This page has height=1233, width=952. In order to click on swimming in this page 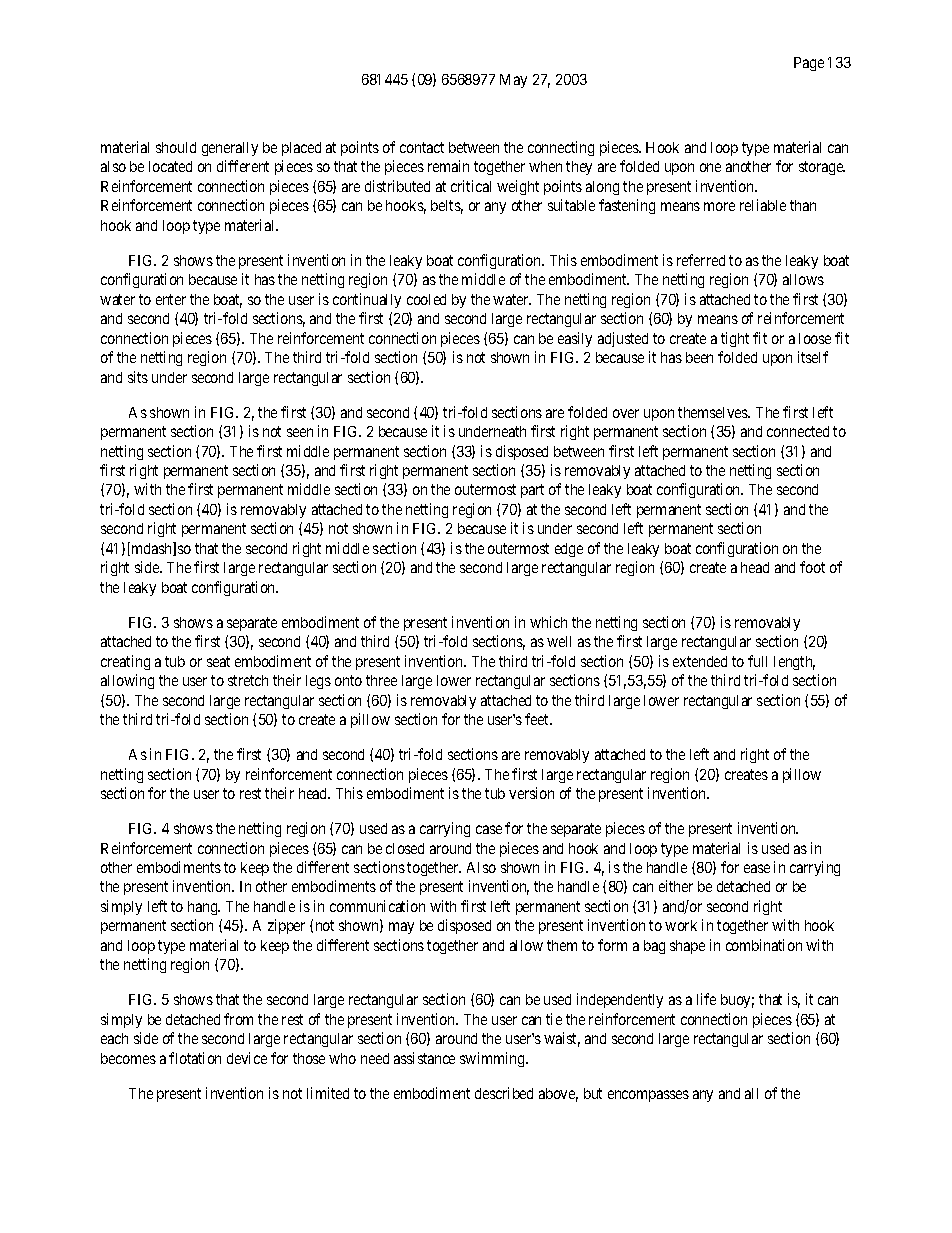, I will do `click(493, 1059)`.
